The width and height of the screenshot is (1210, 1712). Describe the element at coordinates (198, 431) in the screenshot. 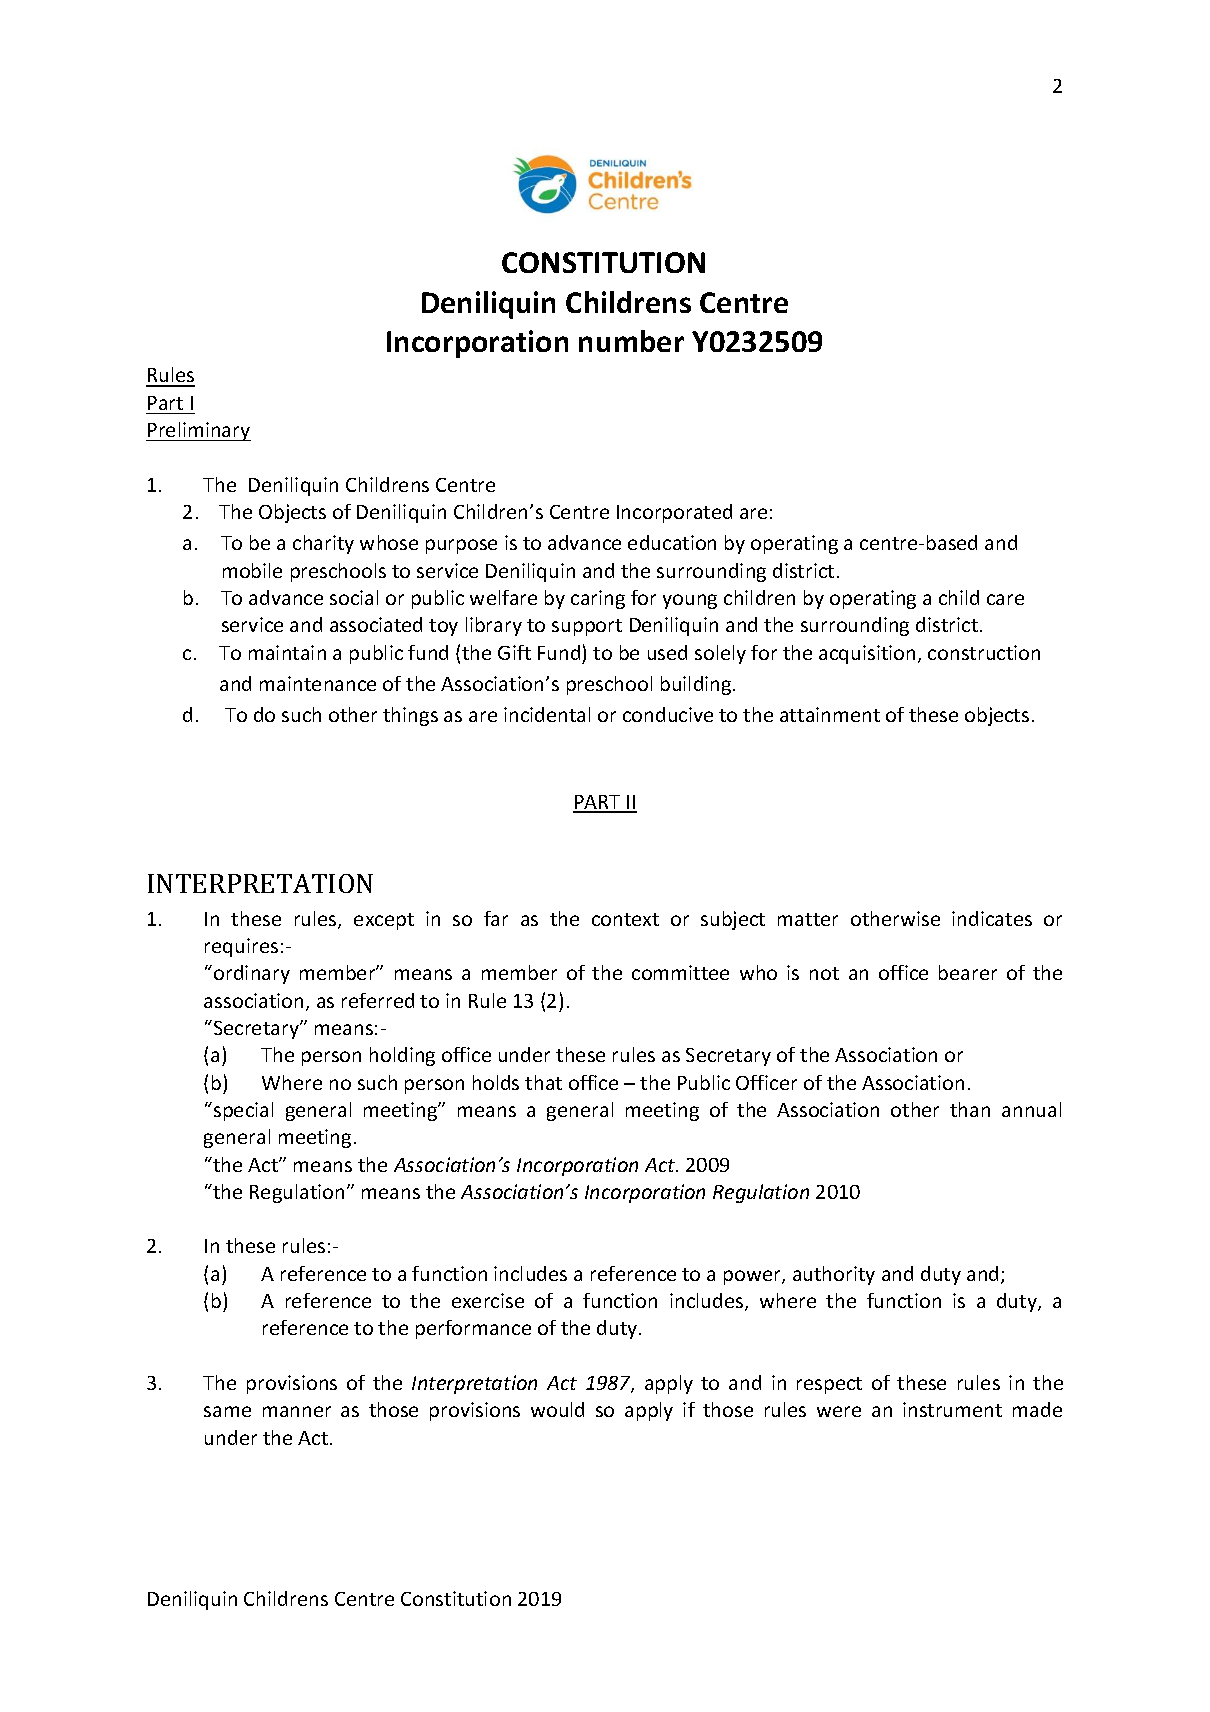

I see `Preliminary` at that location.
